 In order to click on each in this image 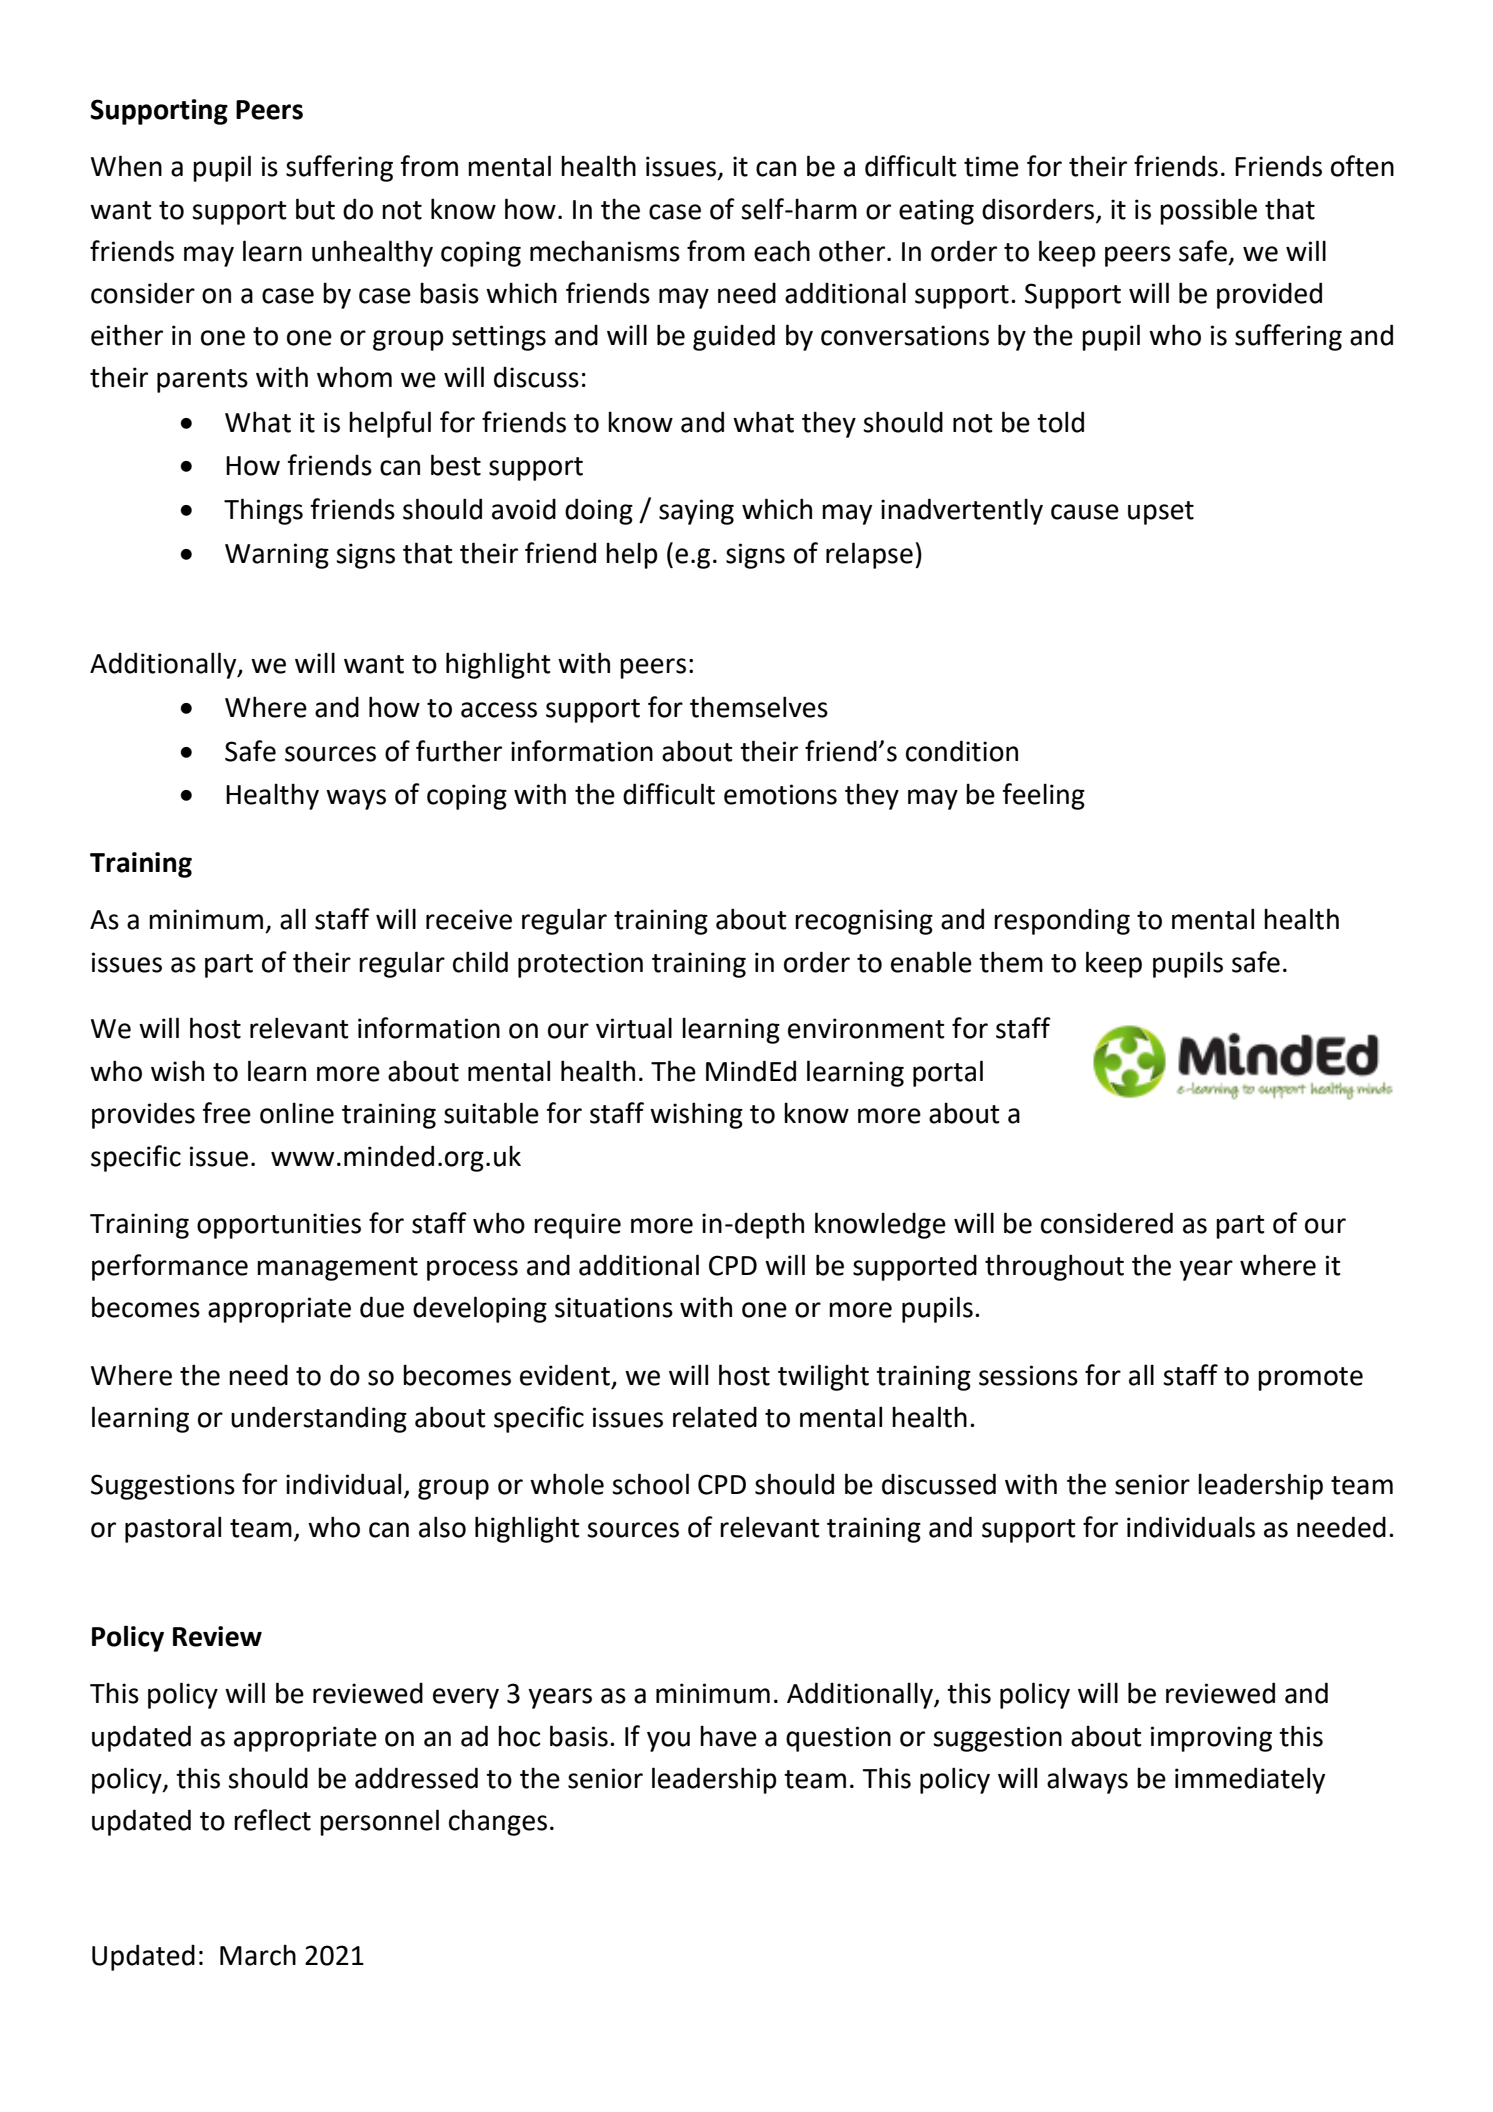, I will do `click(782, 251)`.
